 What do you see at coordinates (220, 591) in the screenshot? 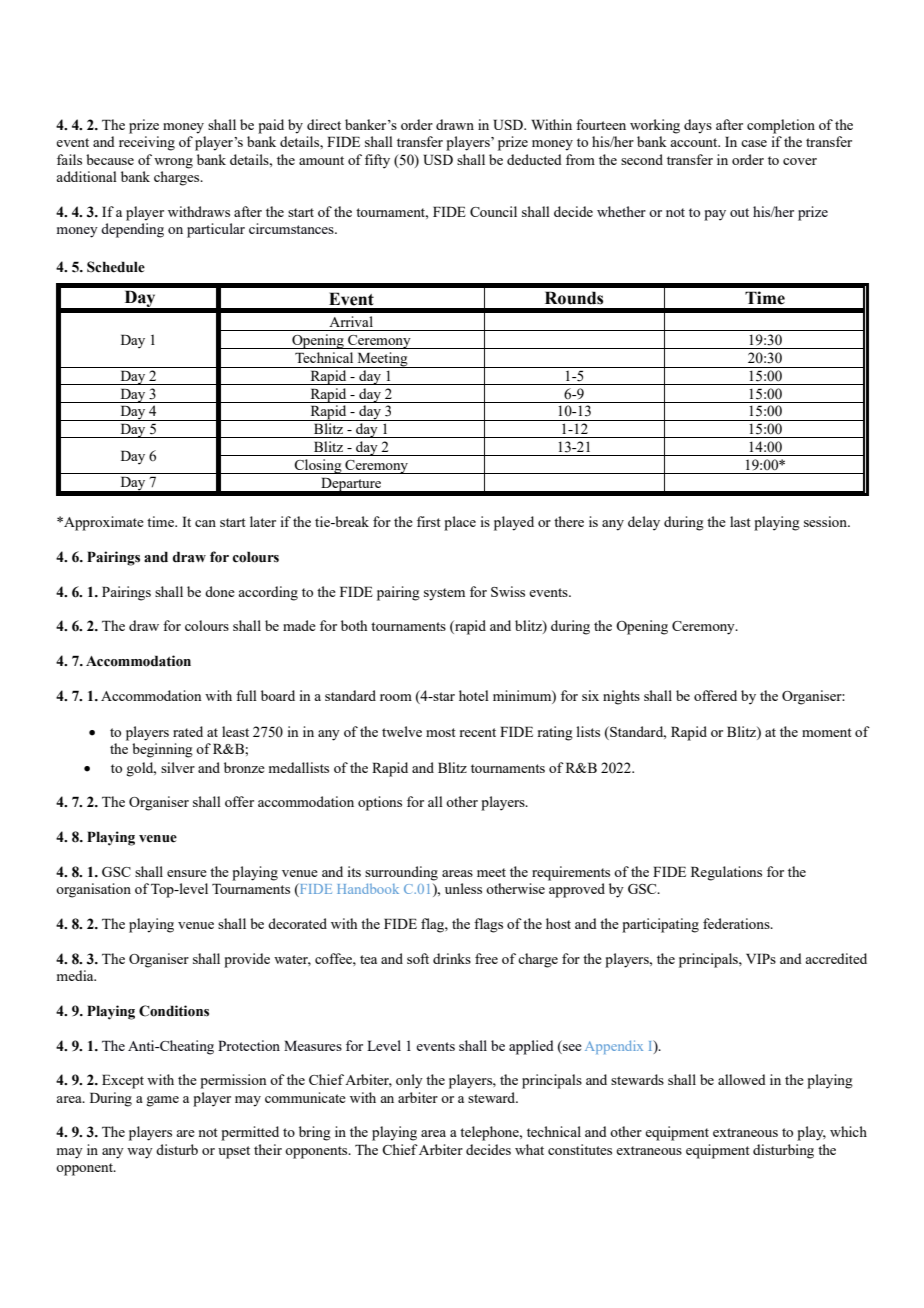
I see `done` at bounding box center [220, 591].
